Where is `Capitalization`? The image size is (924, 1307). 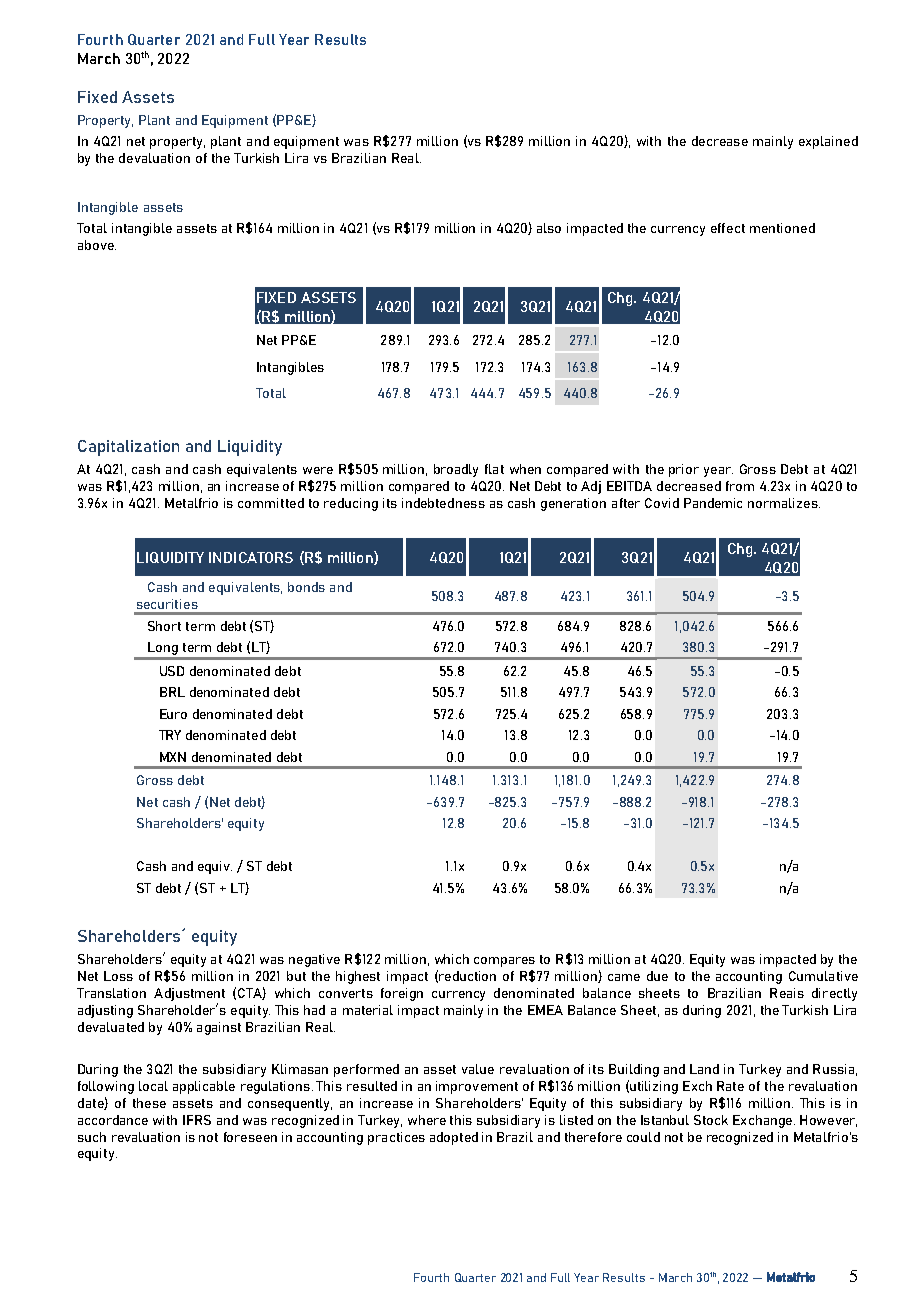
Capitalization is located at coordinates (128, 448).
